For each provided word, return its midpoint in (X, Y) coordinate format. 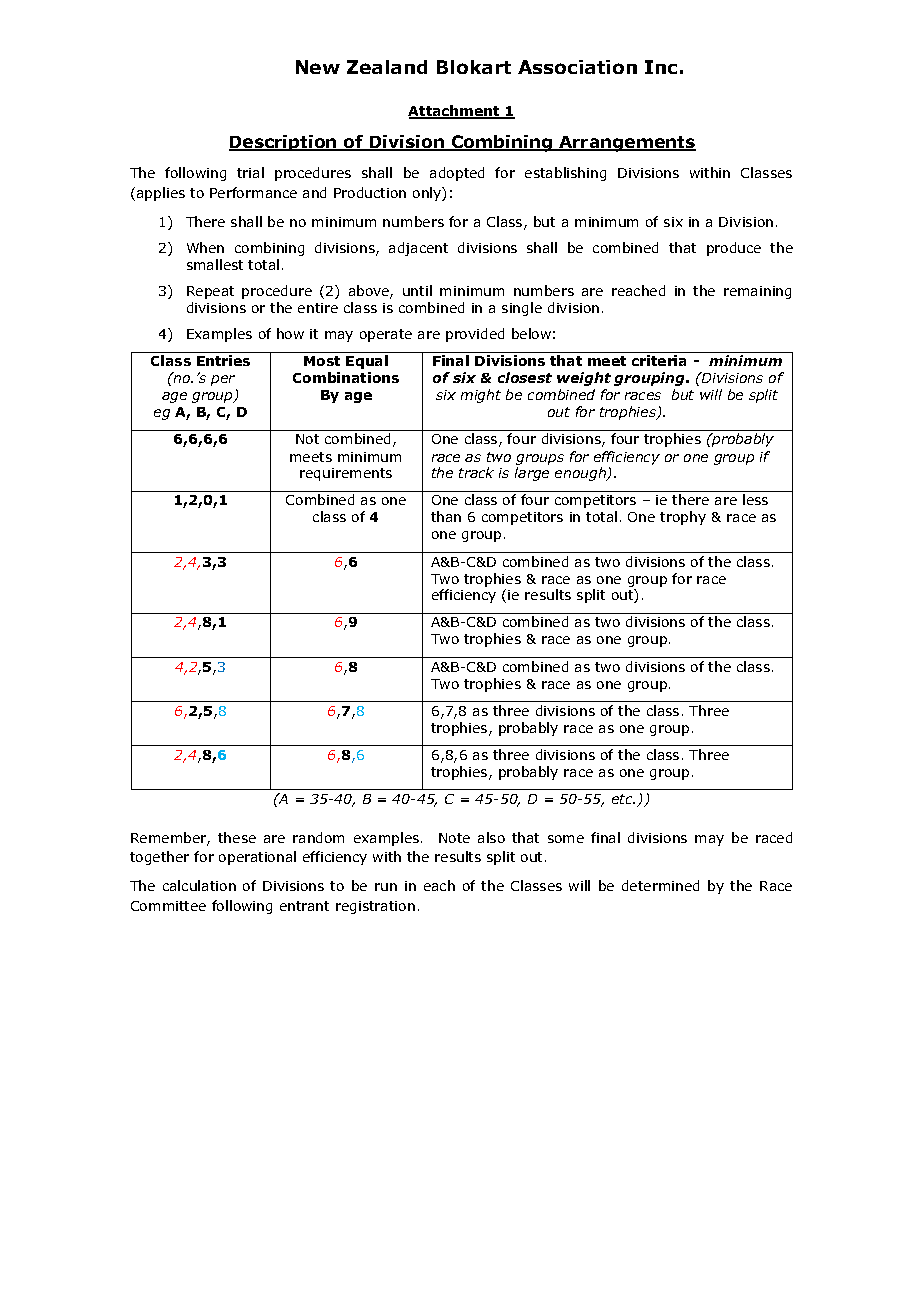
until (417, 290)
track (476, 472)
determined (660, 885)
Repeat (210, 292)
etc (623, 799)
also (491, 837)
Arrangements (626, 144)
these (237, 837)
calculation (199, 885)
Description (284, 143)
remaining (757, 292)
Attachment (455, 112)
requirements (346, 474)
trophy (683, 518)
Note (454, 838)
